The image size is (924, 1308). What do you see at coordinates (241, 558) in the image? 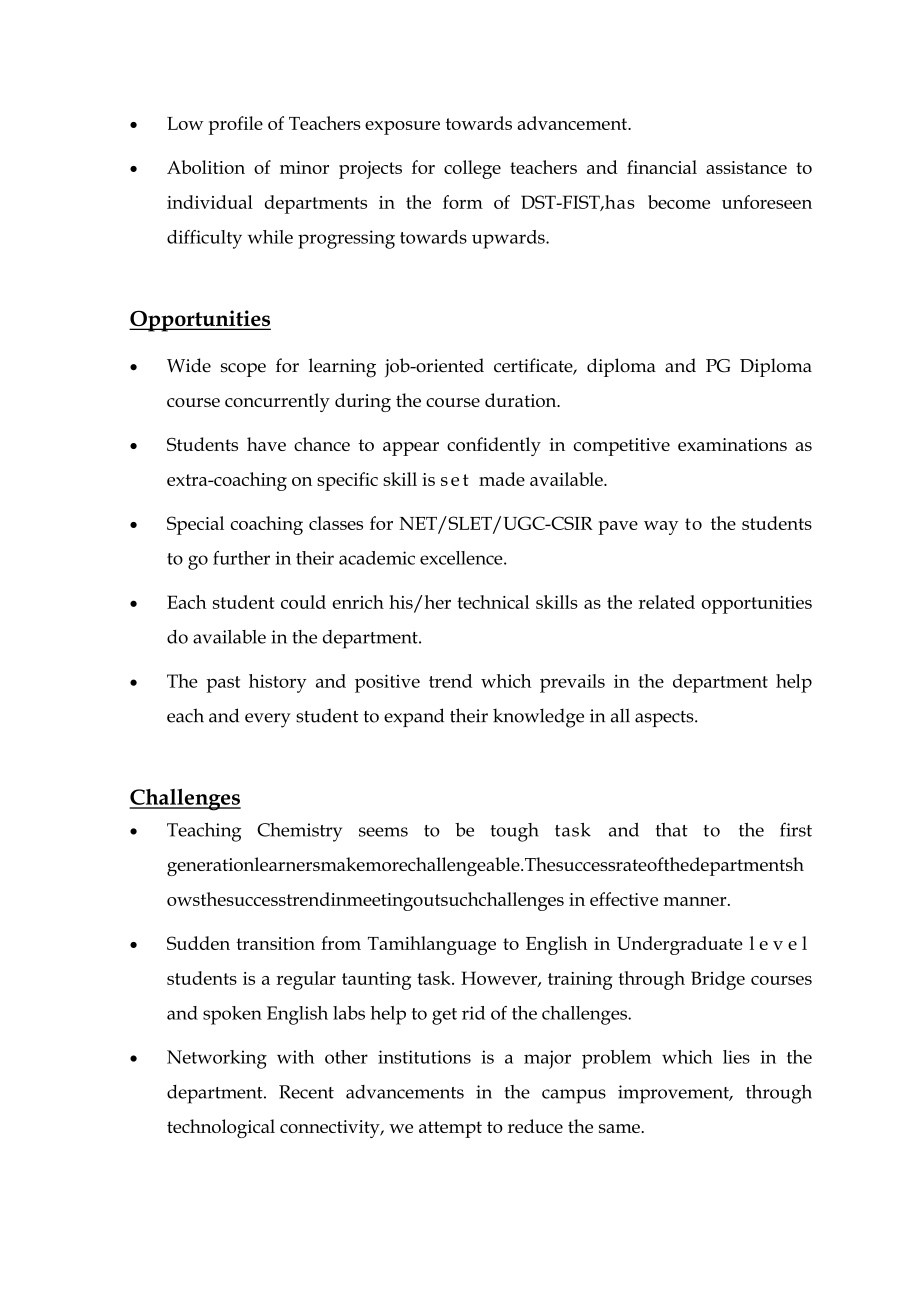
I see `further` at bounding box center [241, 558].
